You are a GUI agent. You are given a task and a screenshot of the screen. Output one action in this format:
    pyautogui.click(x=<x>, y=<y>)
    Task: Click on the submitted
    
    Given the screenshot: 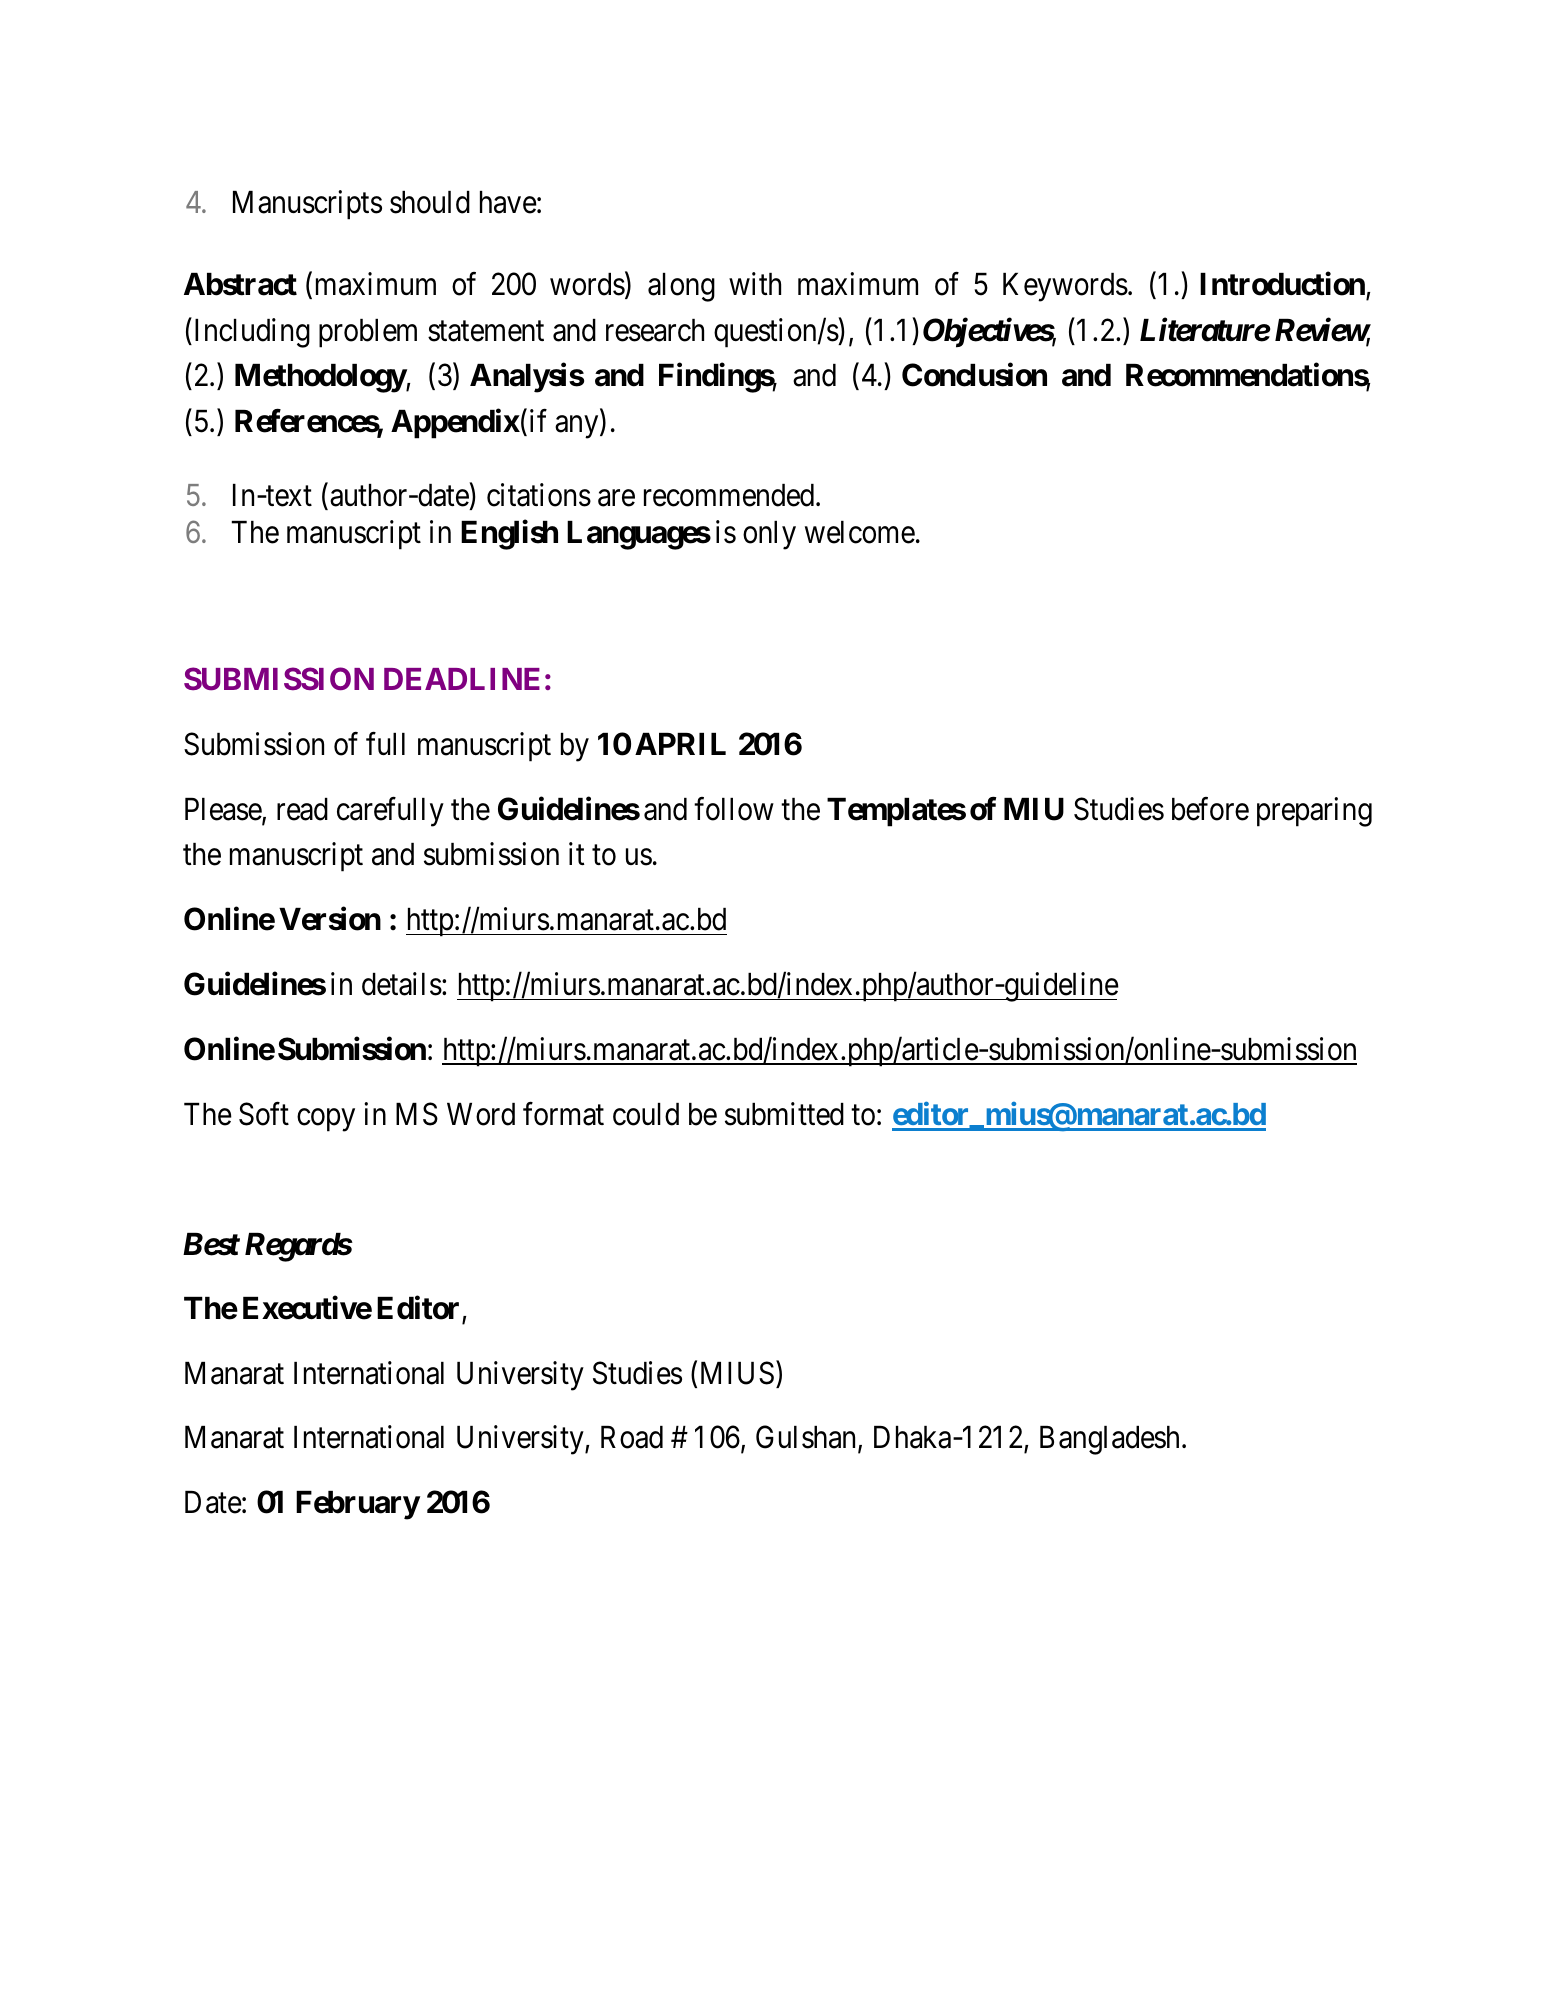 What is the action you would take?
    pyautogui.click(x=784, y=1114)
